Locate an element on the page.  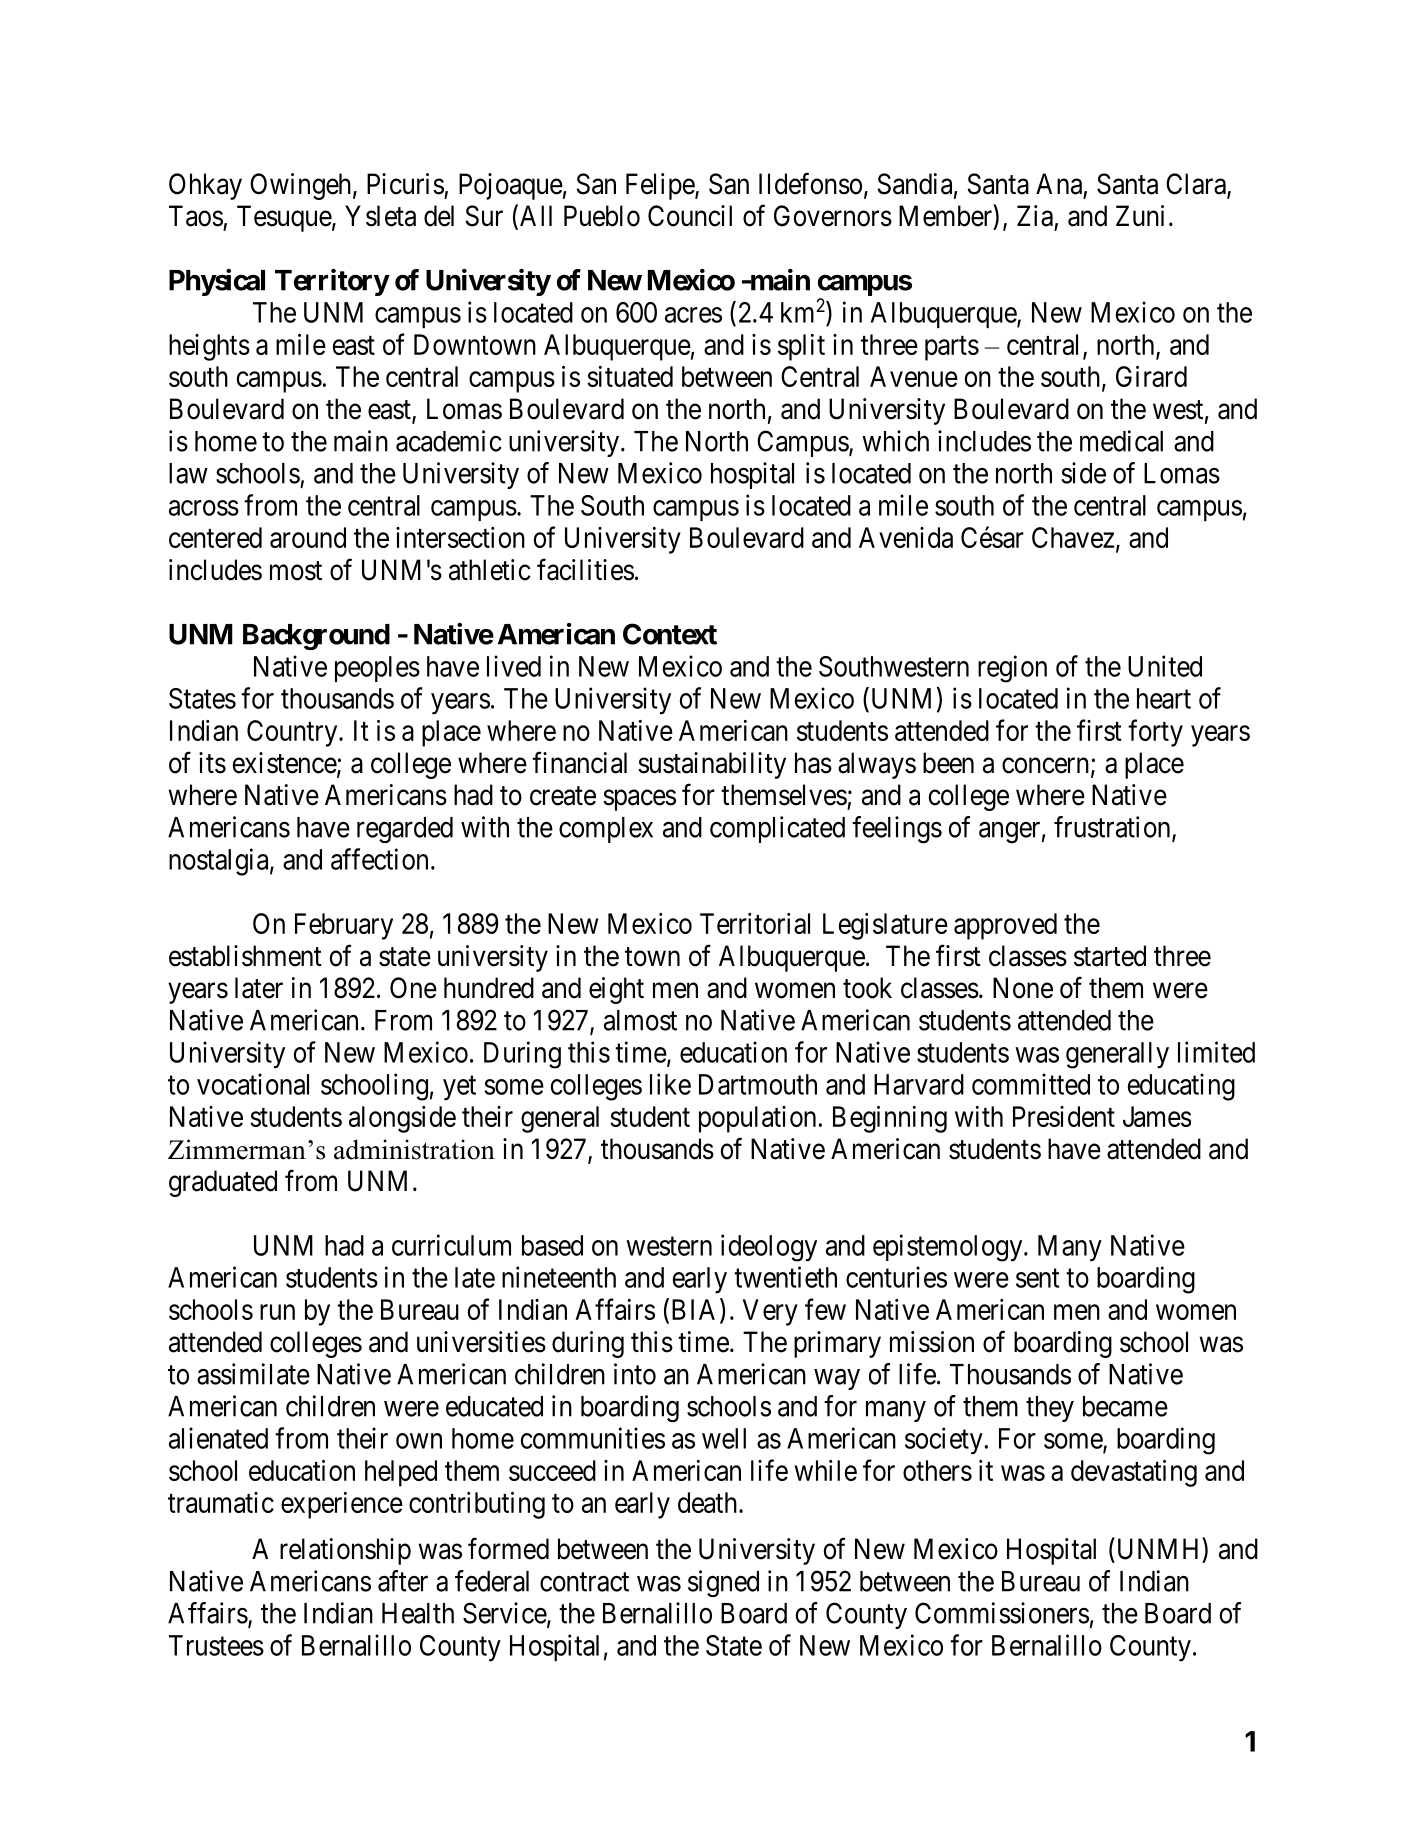
Council is located at coordinates (690, 216).
